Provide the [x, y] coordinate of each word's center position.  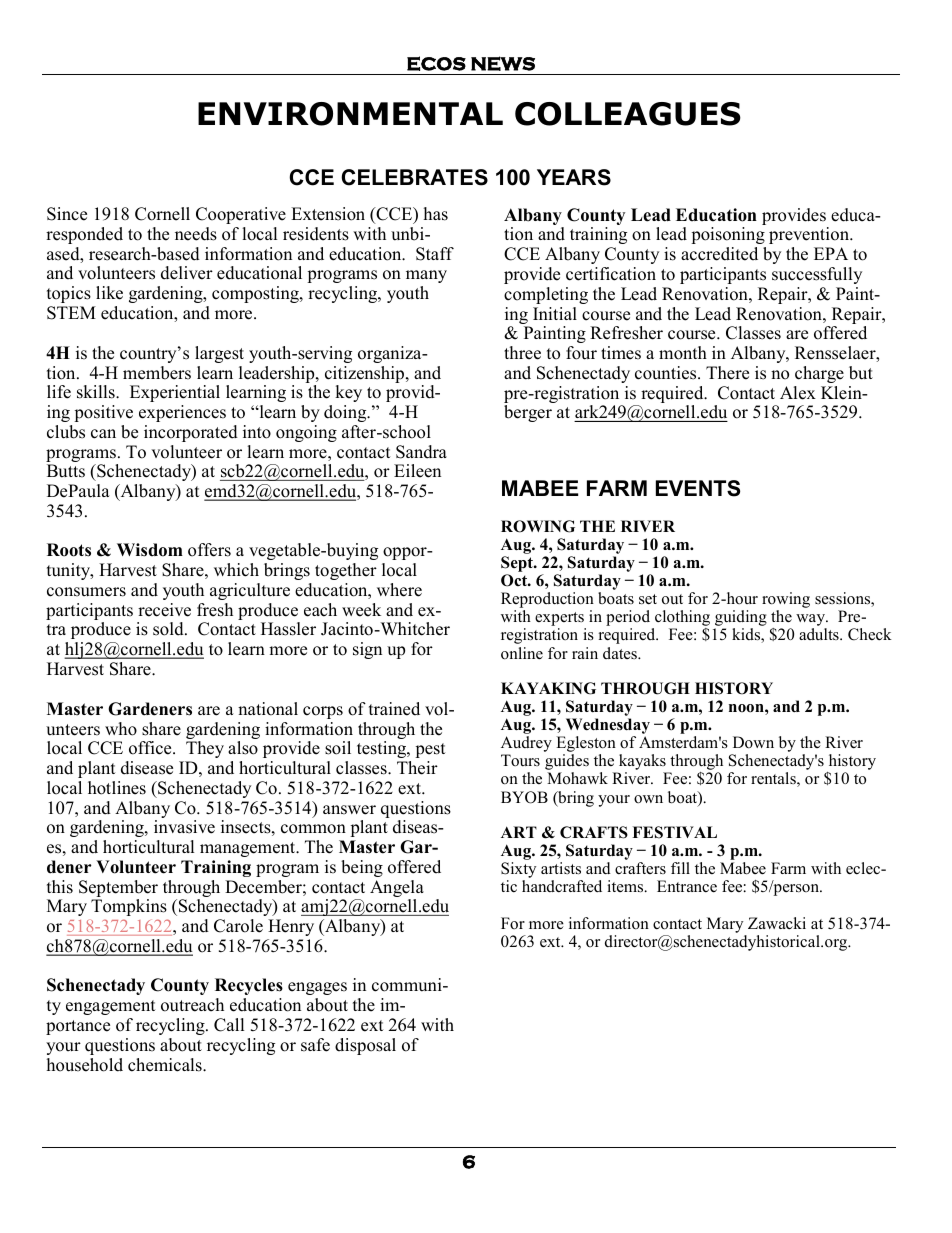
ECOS [436, 63]
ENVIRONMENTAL [350, 114]
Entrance [687, 886]
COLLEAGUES [628, 114]
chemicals [166, 1065]
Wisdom [150, 550]
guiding [740, 619]
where [399, 590]
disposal [365, 1046]
